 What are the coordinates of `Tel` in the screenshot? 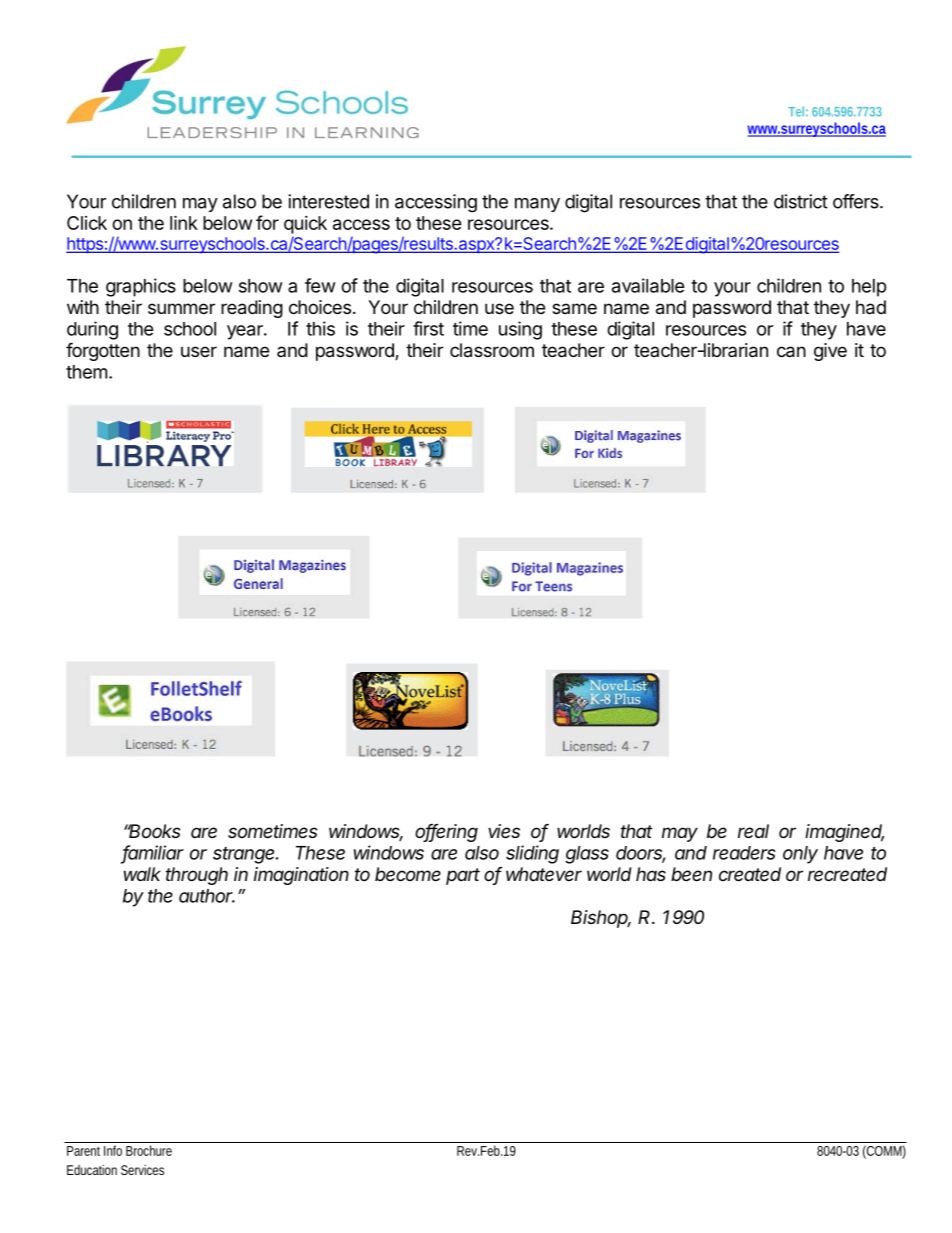 It's located at (796, 111).
